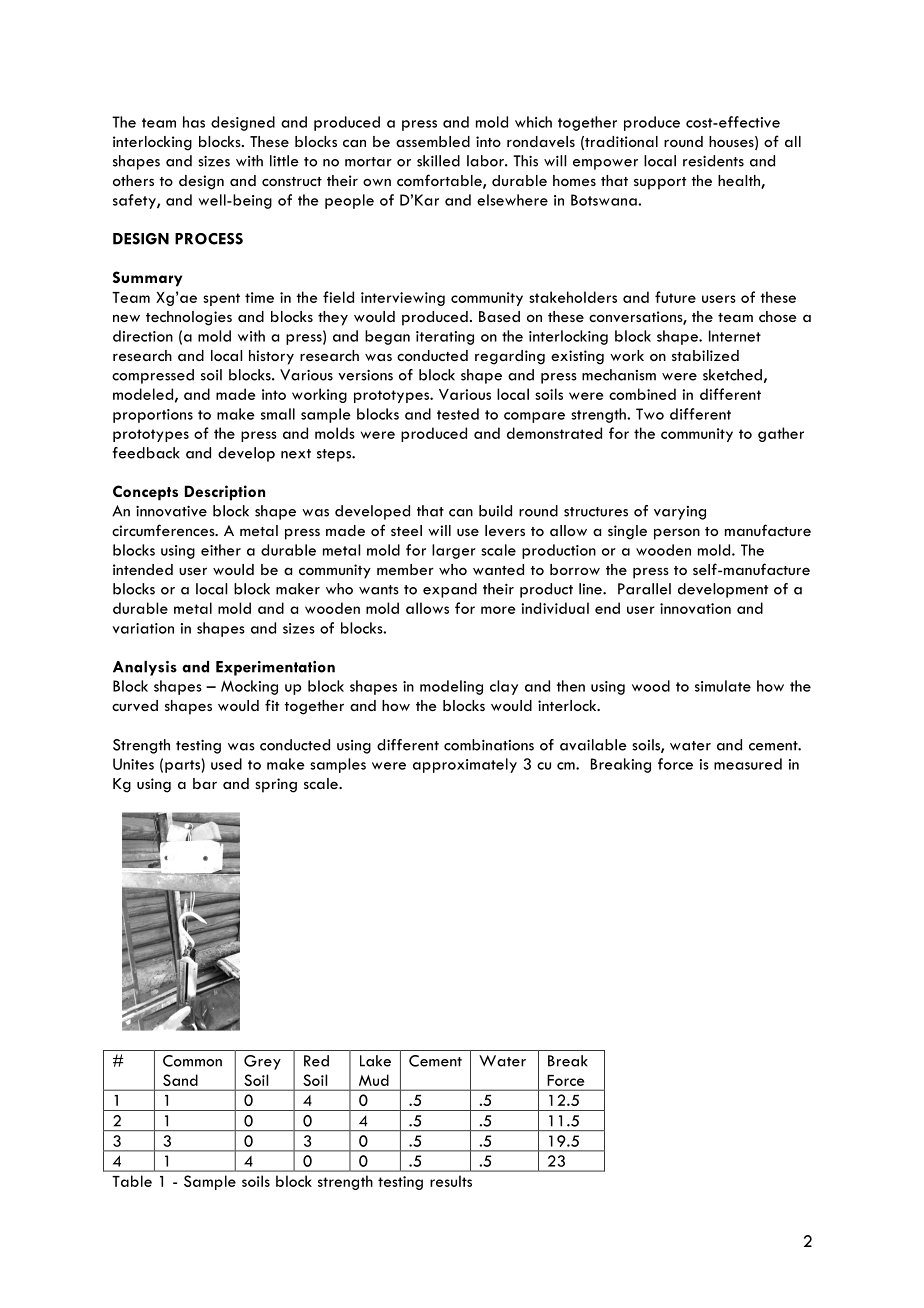 The height and width of the screenshot is (1308, 924). Describe the element at coordinates (194, 122) in the screenshot. I see `has` at that location.
